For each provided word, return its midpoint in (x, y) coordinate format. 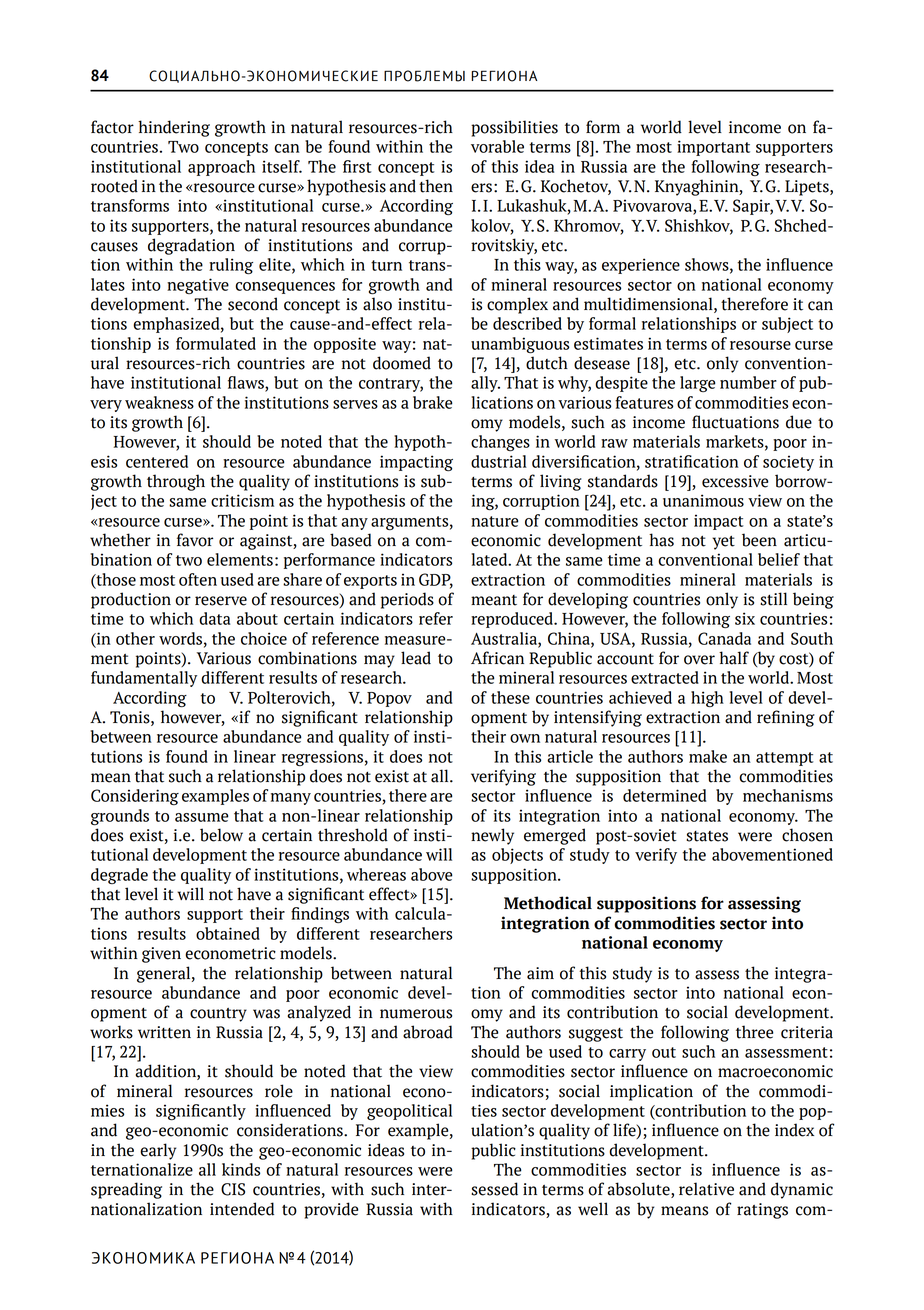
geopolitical (409, 1112)
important (713, 148)
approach (221, 168)
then (436, 186)
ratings (762, 1211)
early (158, 1151)
